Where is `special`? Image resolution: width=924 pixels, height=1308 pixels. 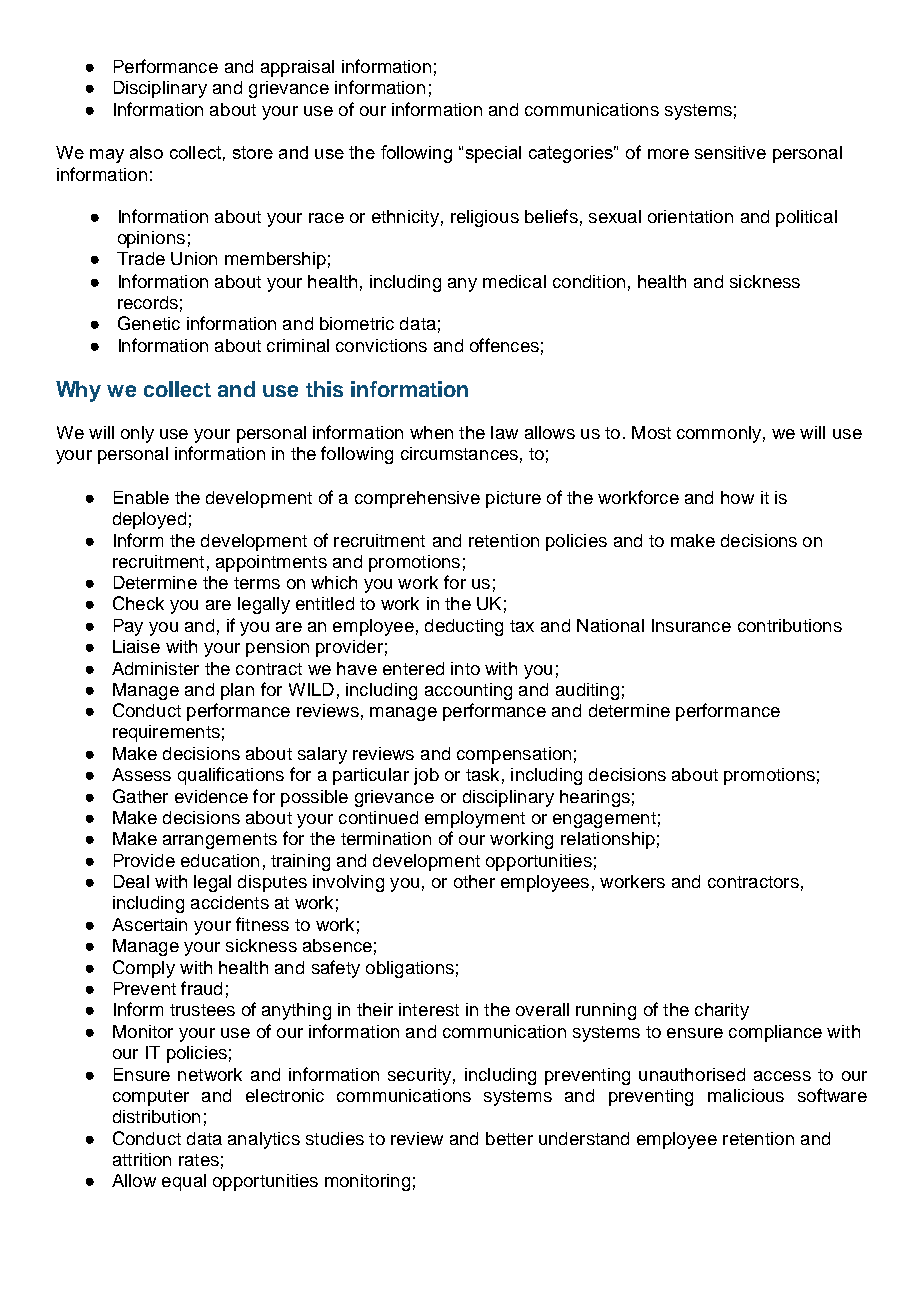
special is located at coordinates (493, 154).
